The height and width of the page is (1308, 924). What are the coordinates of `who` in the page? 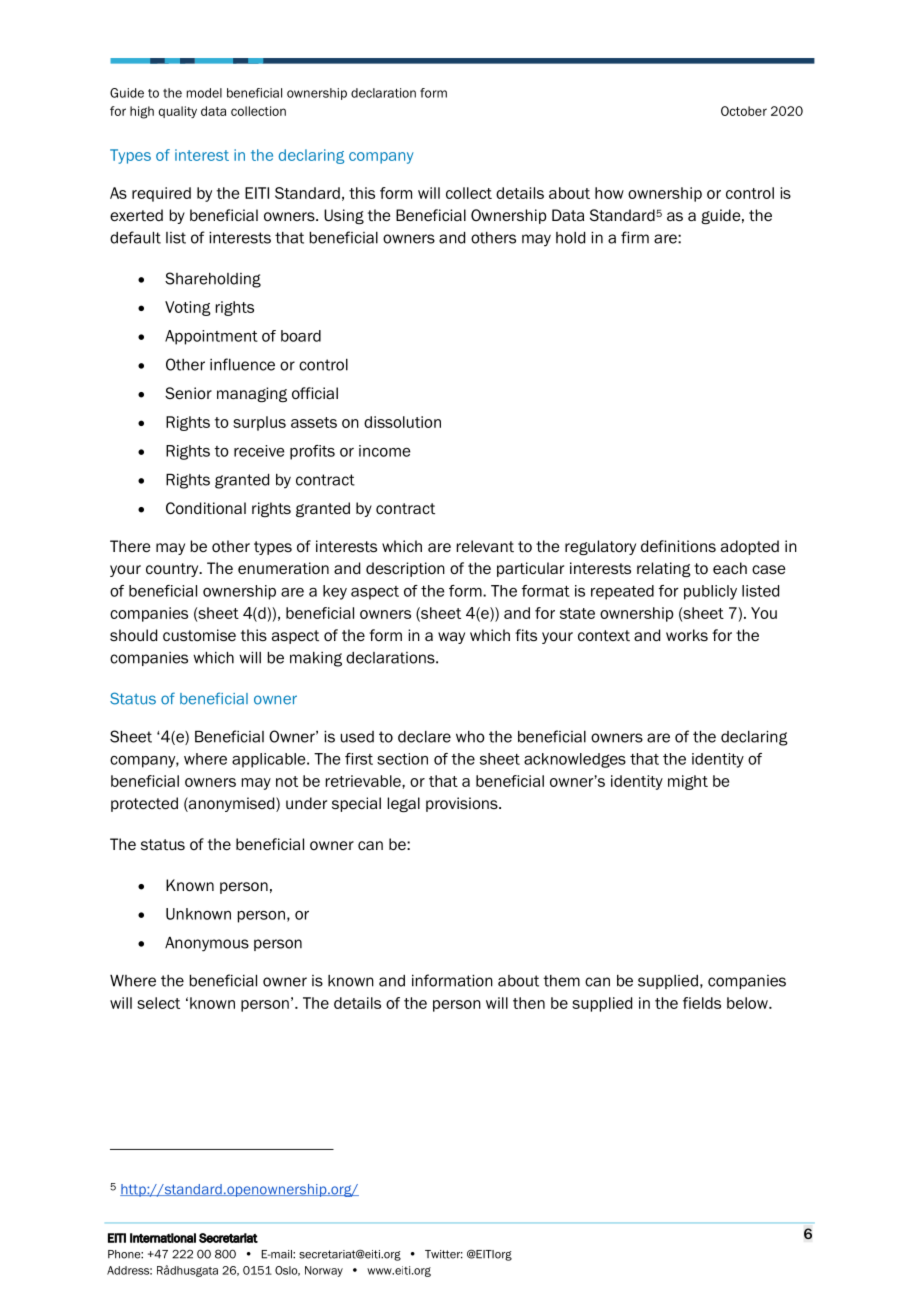 It's located at (470, 737).
